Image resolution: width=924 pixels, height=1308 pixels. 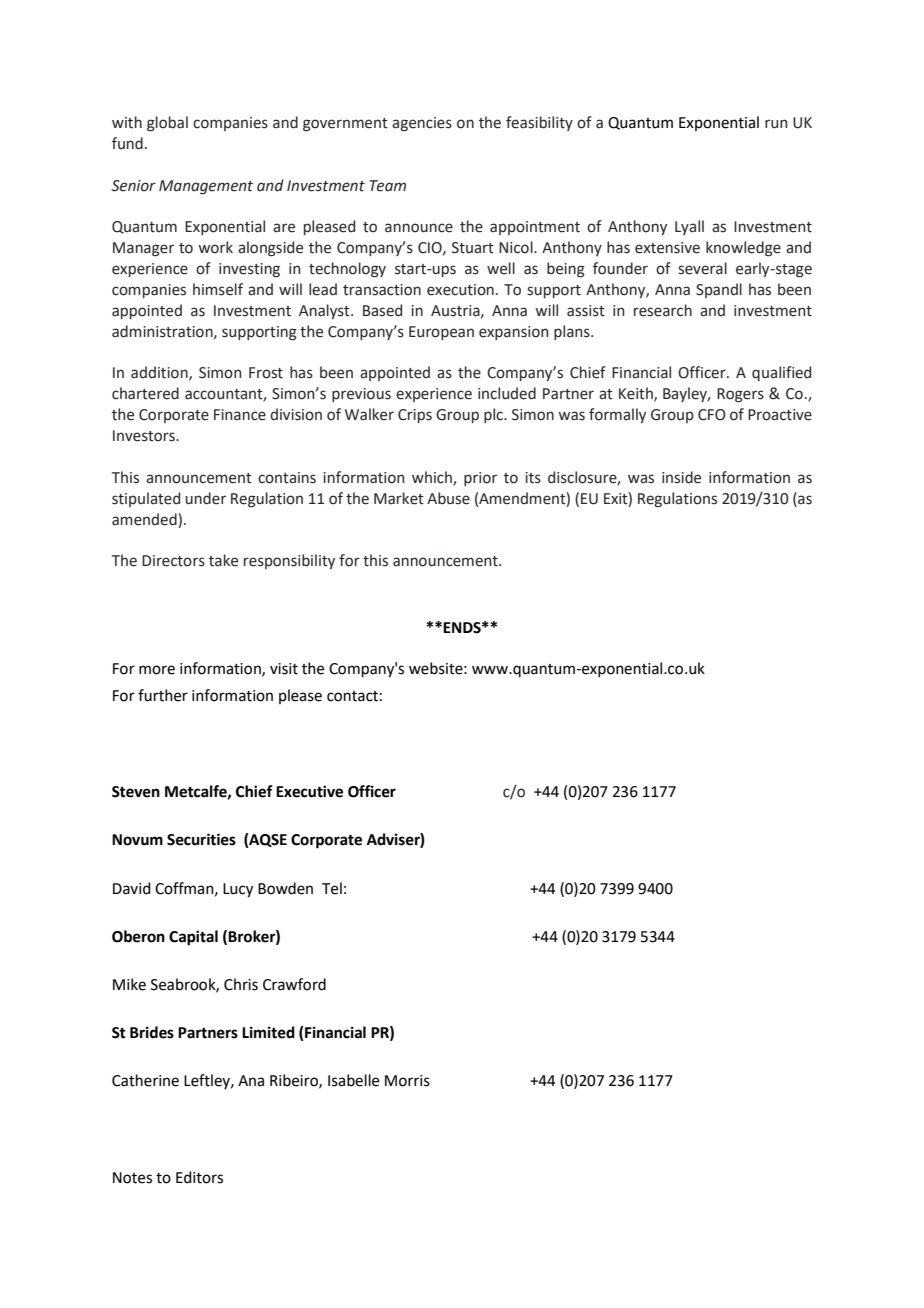 I want to click on Tel, so click(x=332, y=888).
